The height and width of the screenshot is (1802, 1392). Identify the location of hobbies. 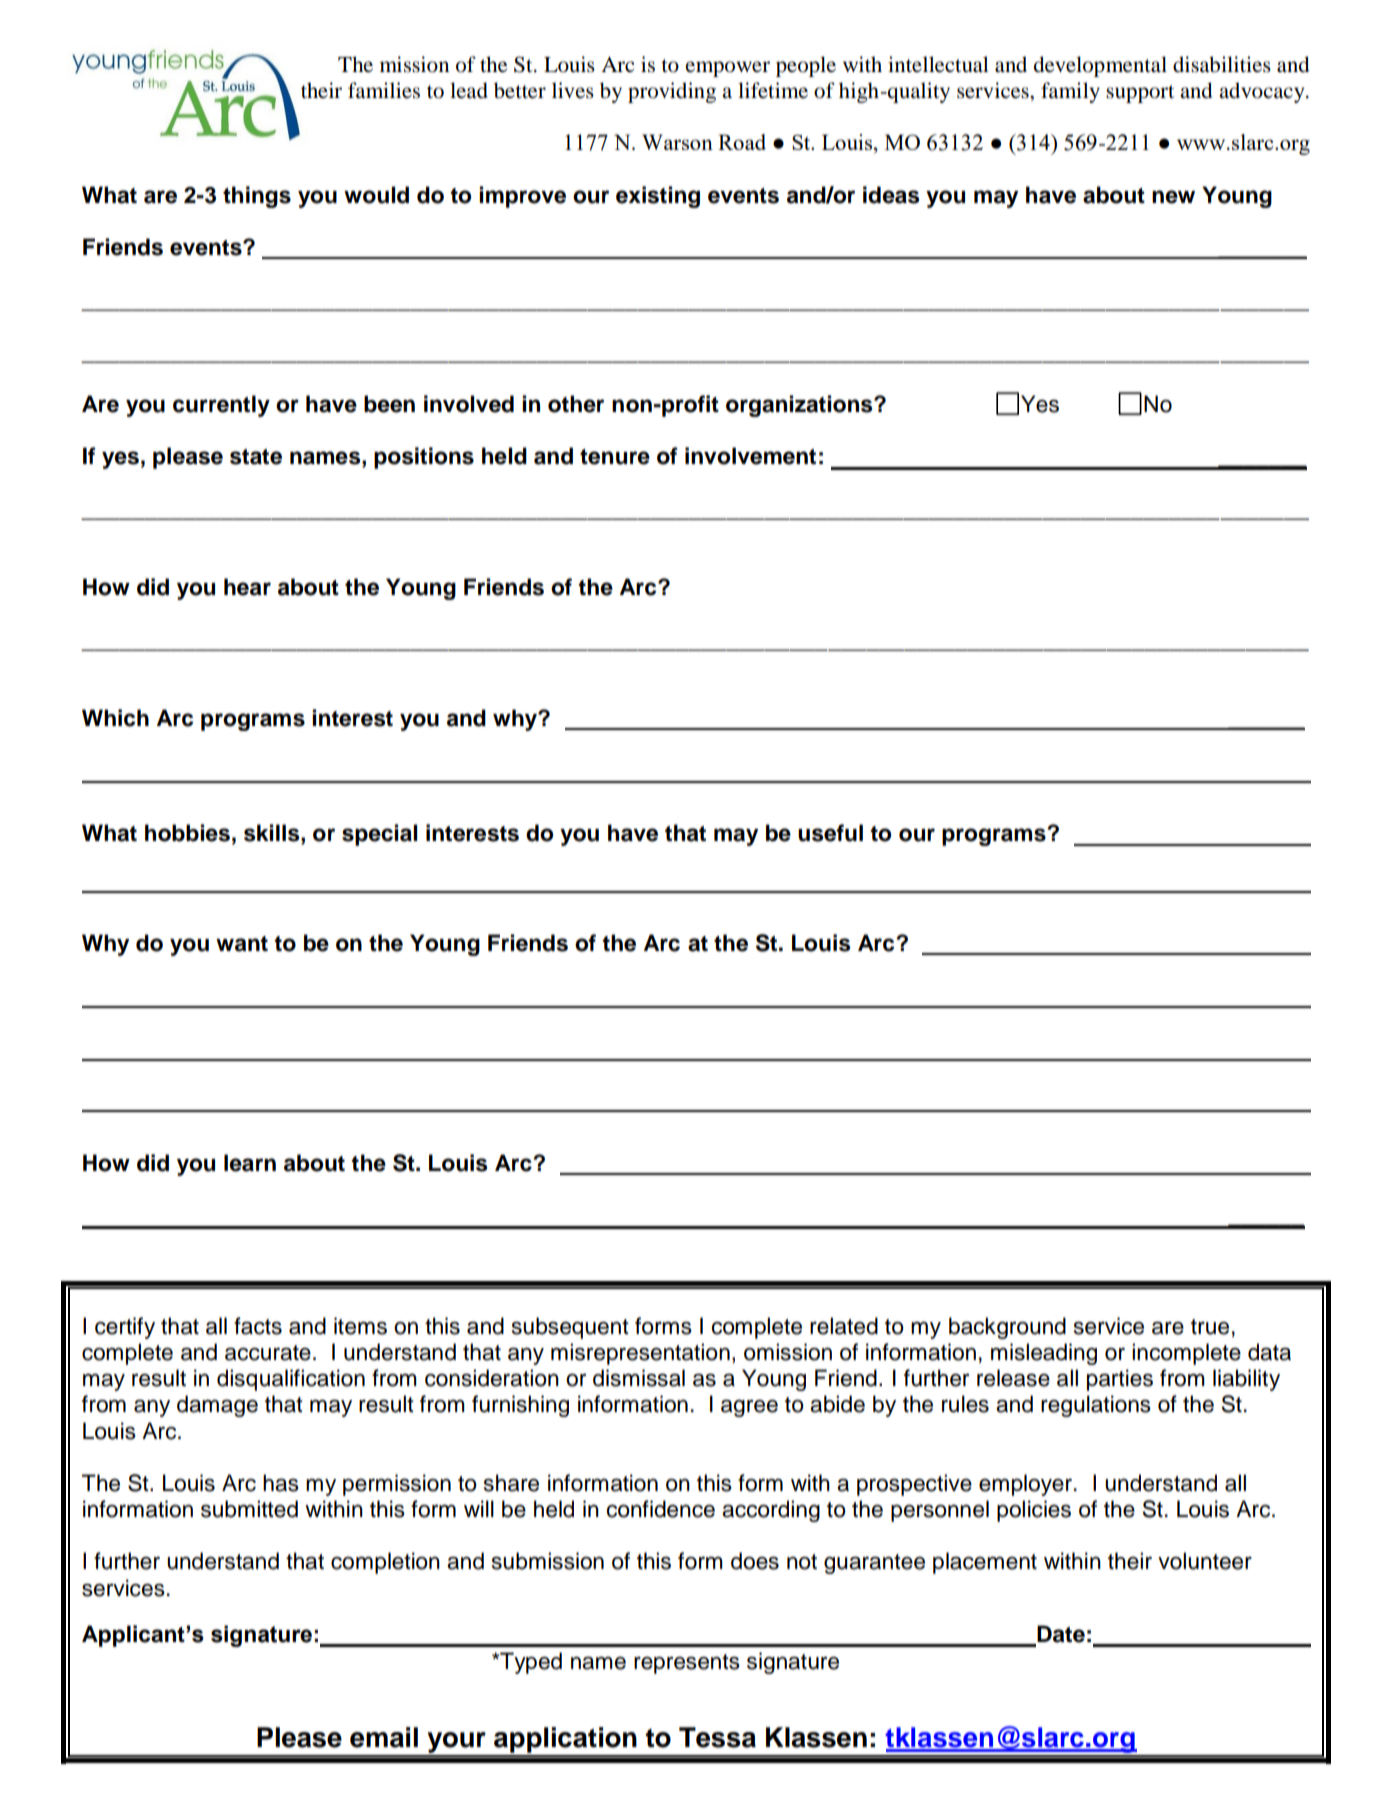
(187, 833).
